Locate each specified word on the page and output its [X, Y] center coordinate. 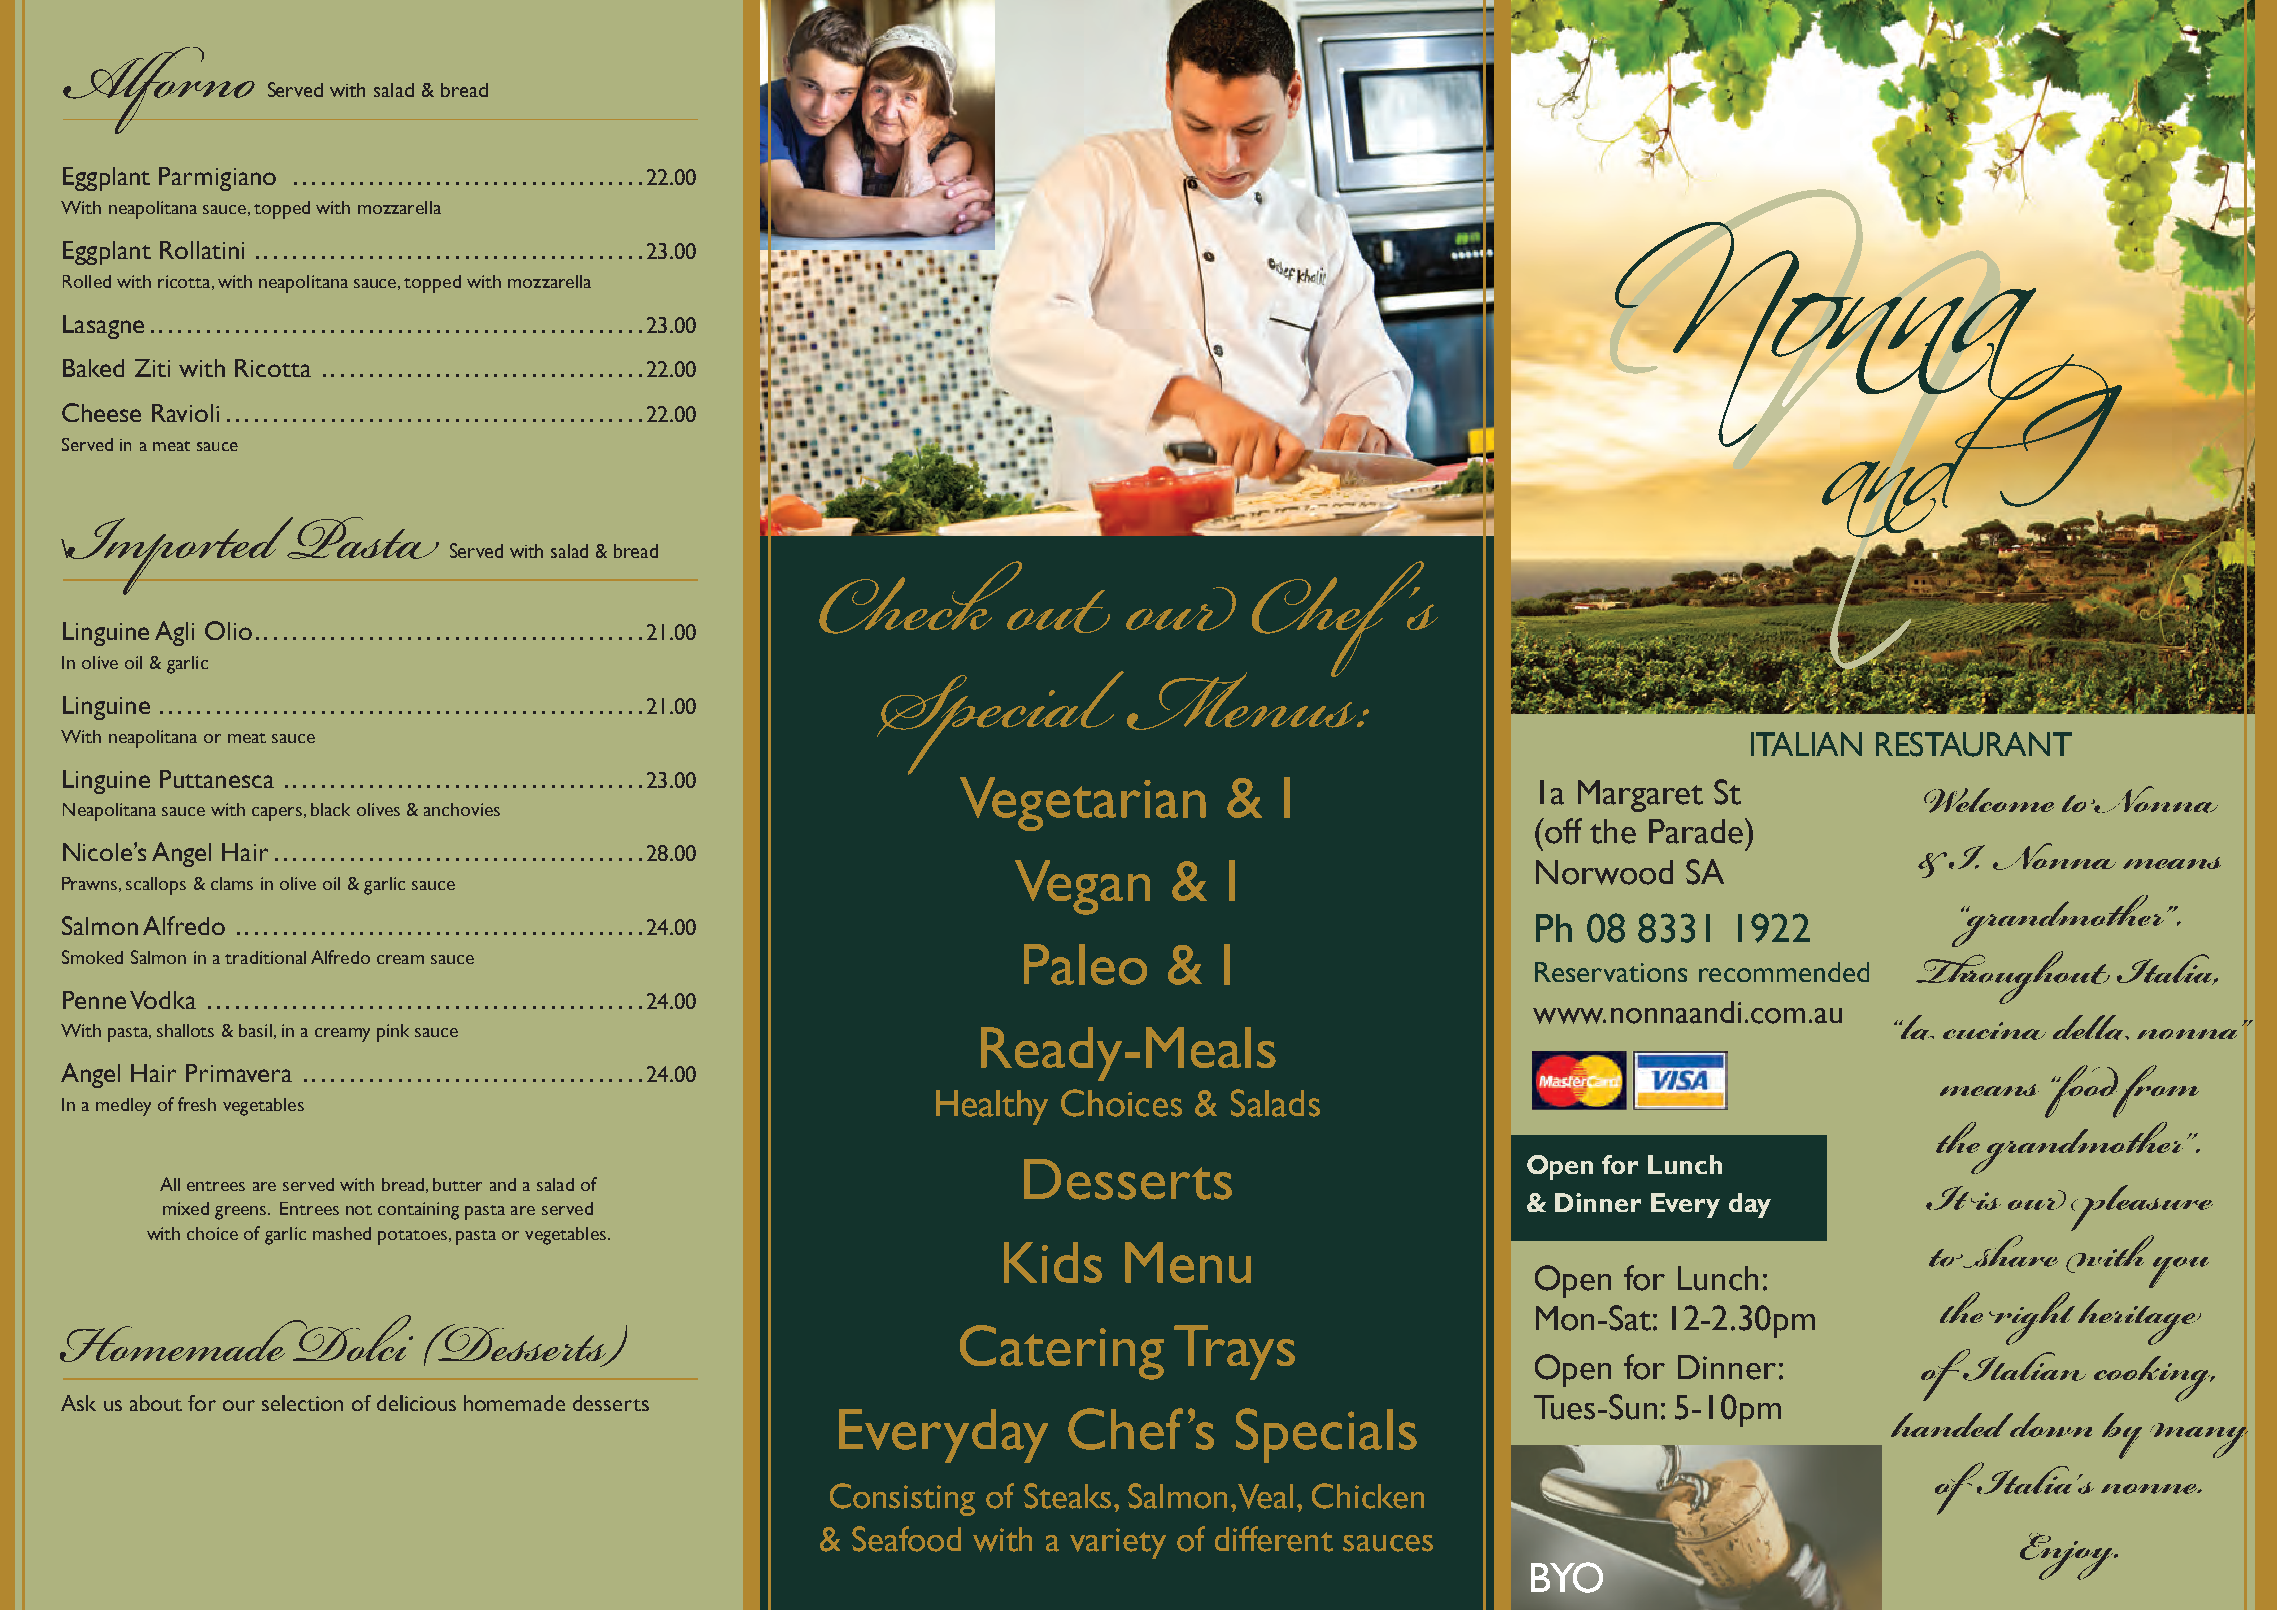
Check [922, 597]
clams [232, 883]
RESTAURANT [1974, 744]
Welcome [1989, 800]
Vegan [1082, 887]
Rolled [87, 281]
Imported [180, 556]
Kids [1053, 1262]
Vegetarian [1083, 804]
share [2010, 1251]
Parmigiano [217, 179]
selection [302, 1403]
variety [1118, 1543]
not [359, 1210]
